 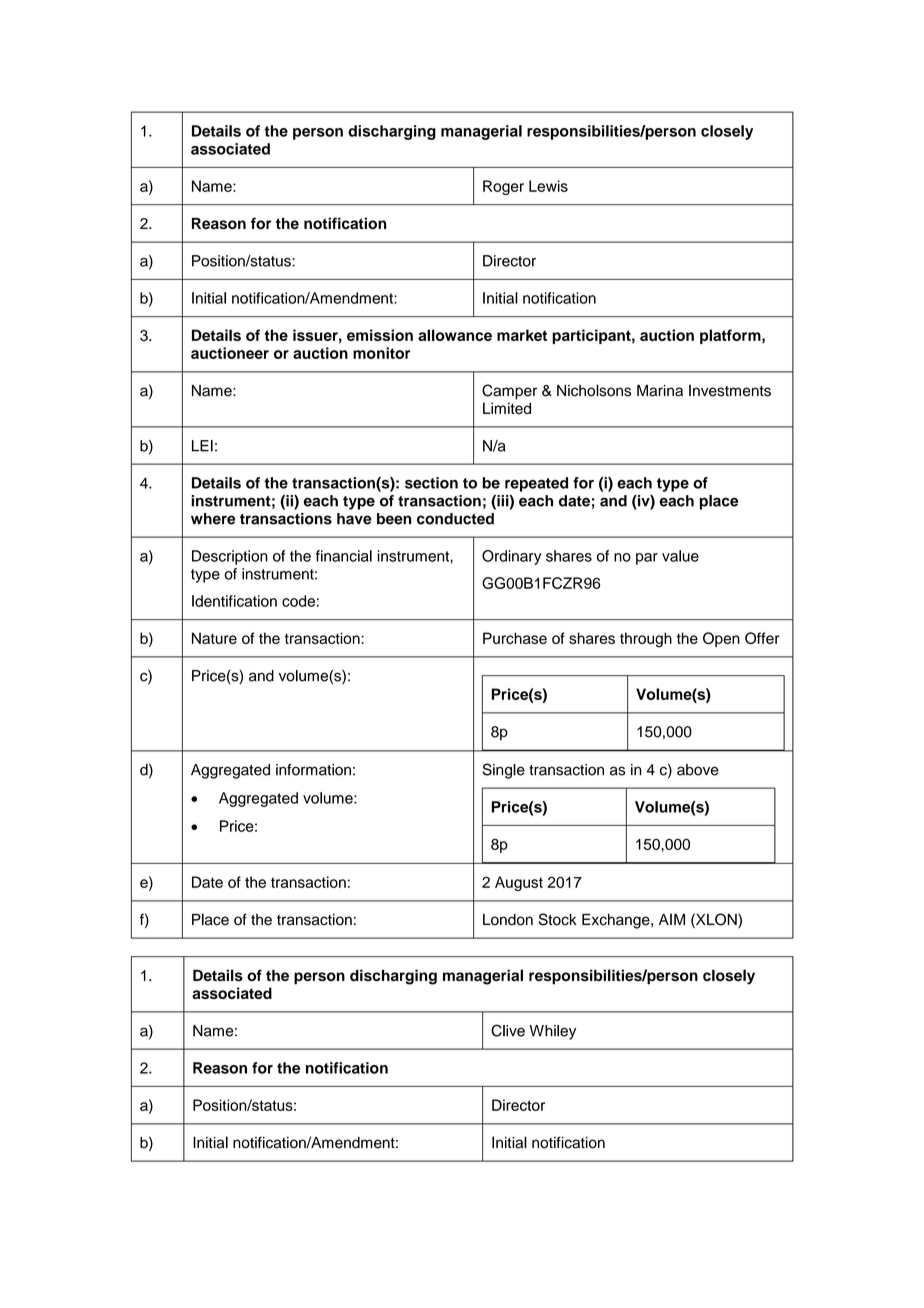 What do you see at coordinates (508, 920) in the document?
I see `London` at bounding box center [508, 920].
